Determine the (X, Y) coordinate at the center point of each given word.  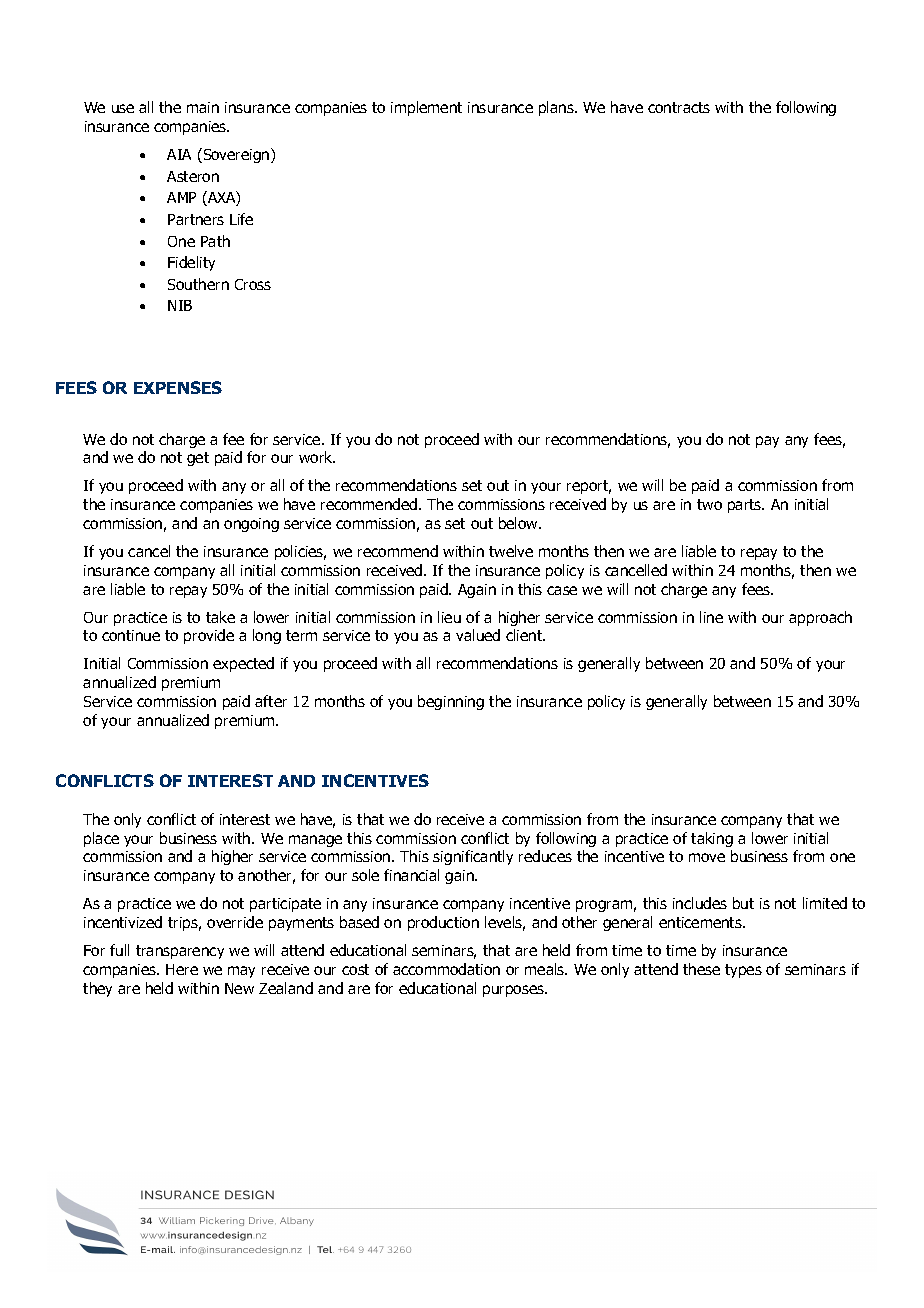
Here (182, 969)
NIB (180, 305)
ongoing (251, 525)
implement (426, 108)
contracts (679, 107)
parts (746, 506)
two (709, 504)
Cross (253, 284)
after (271, 701)
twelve (511, 551)
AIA (179, 154)
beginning (451, 702)
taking (712, 839)
